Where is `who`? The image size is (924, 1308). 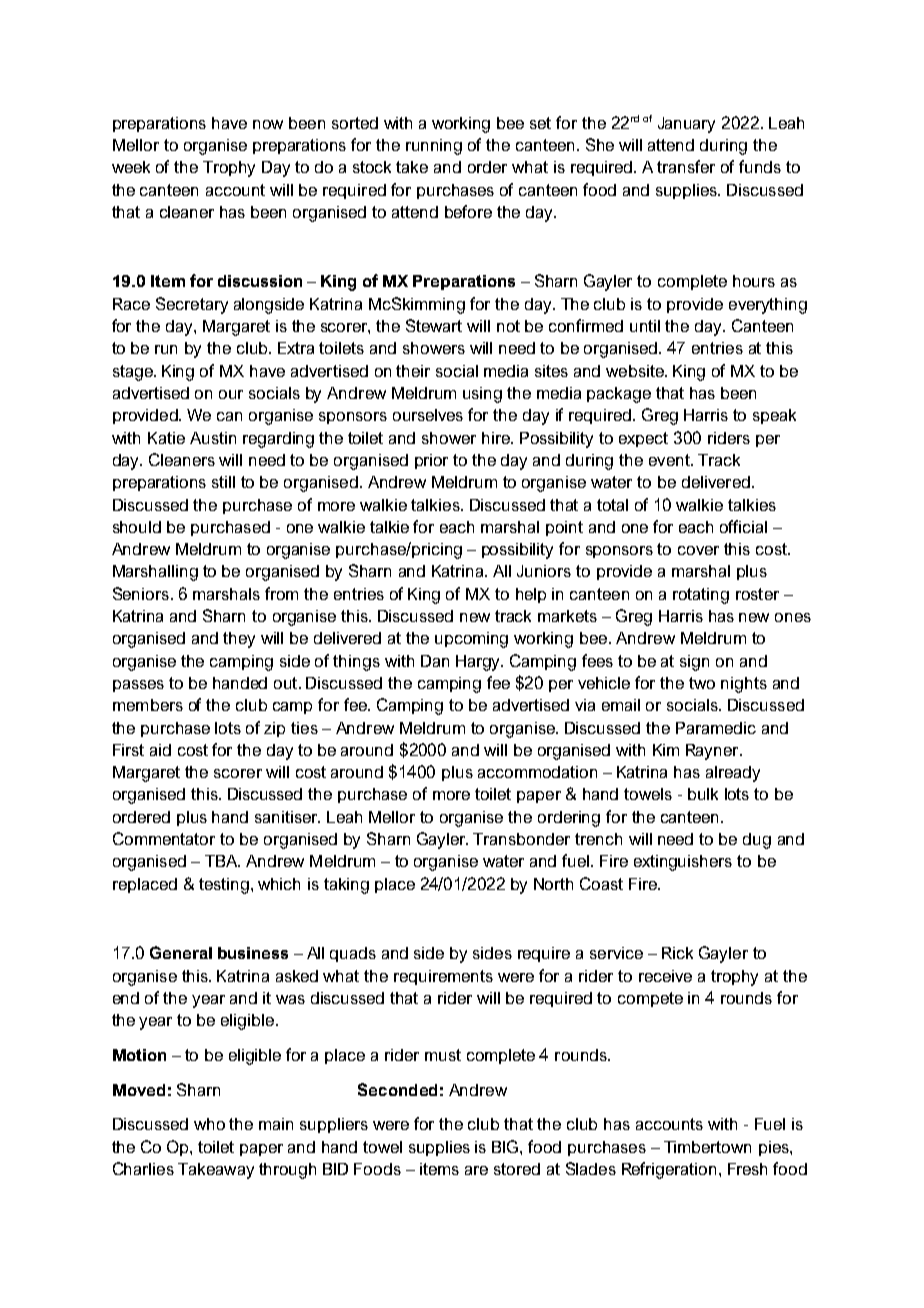 who is located at coordinates (209, 1124).
